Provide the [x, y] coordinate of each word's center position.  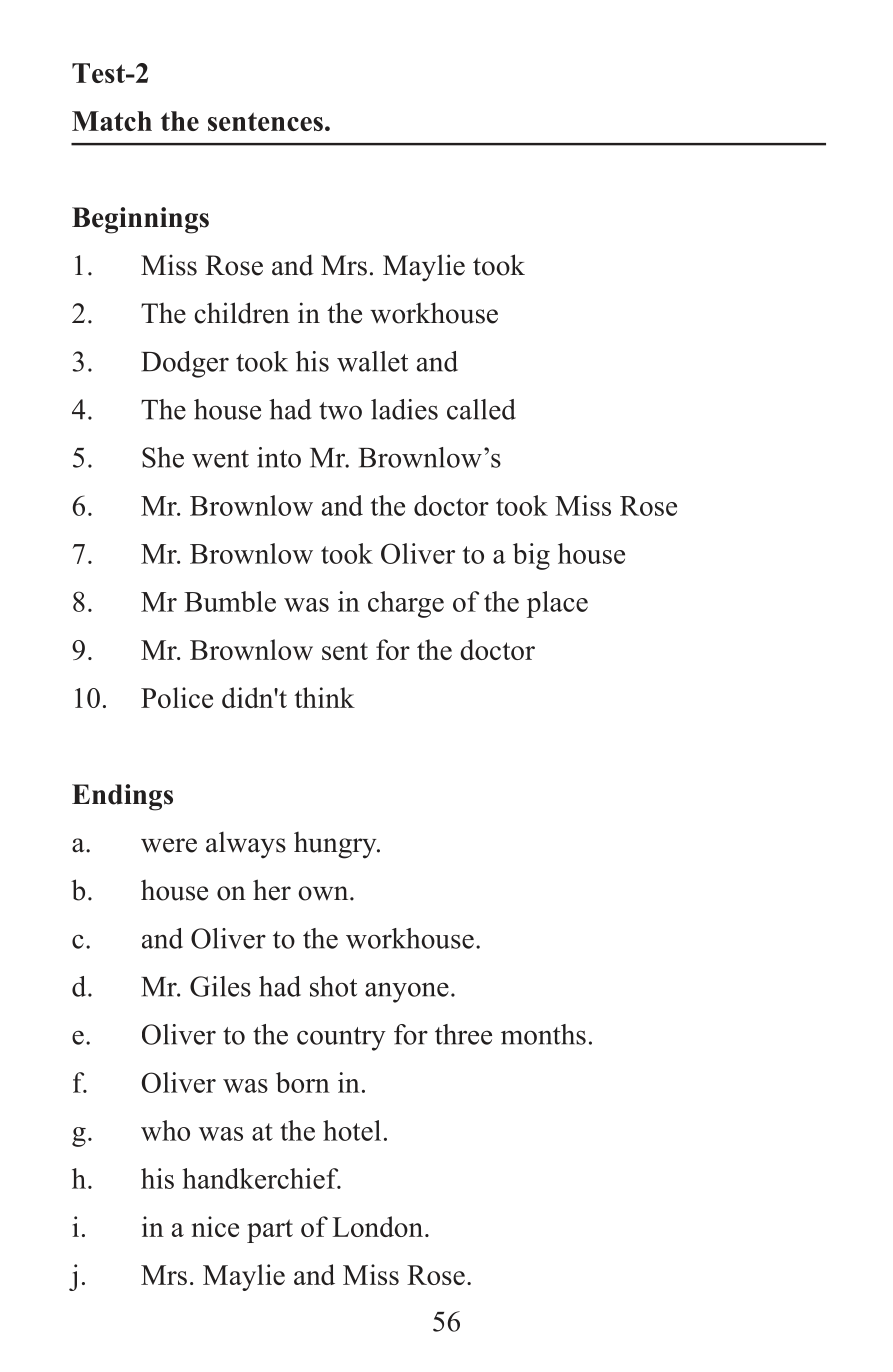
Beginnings [140, 220]
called [481, 409]
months [543, 1034]
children [242, 313]
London [378, 1226]
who [165, 1130]
